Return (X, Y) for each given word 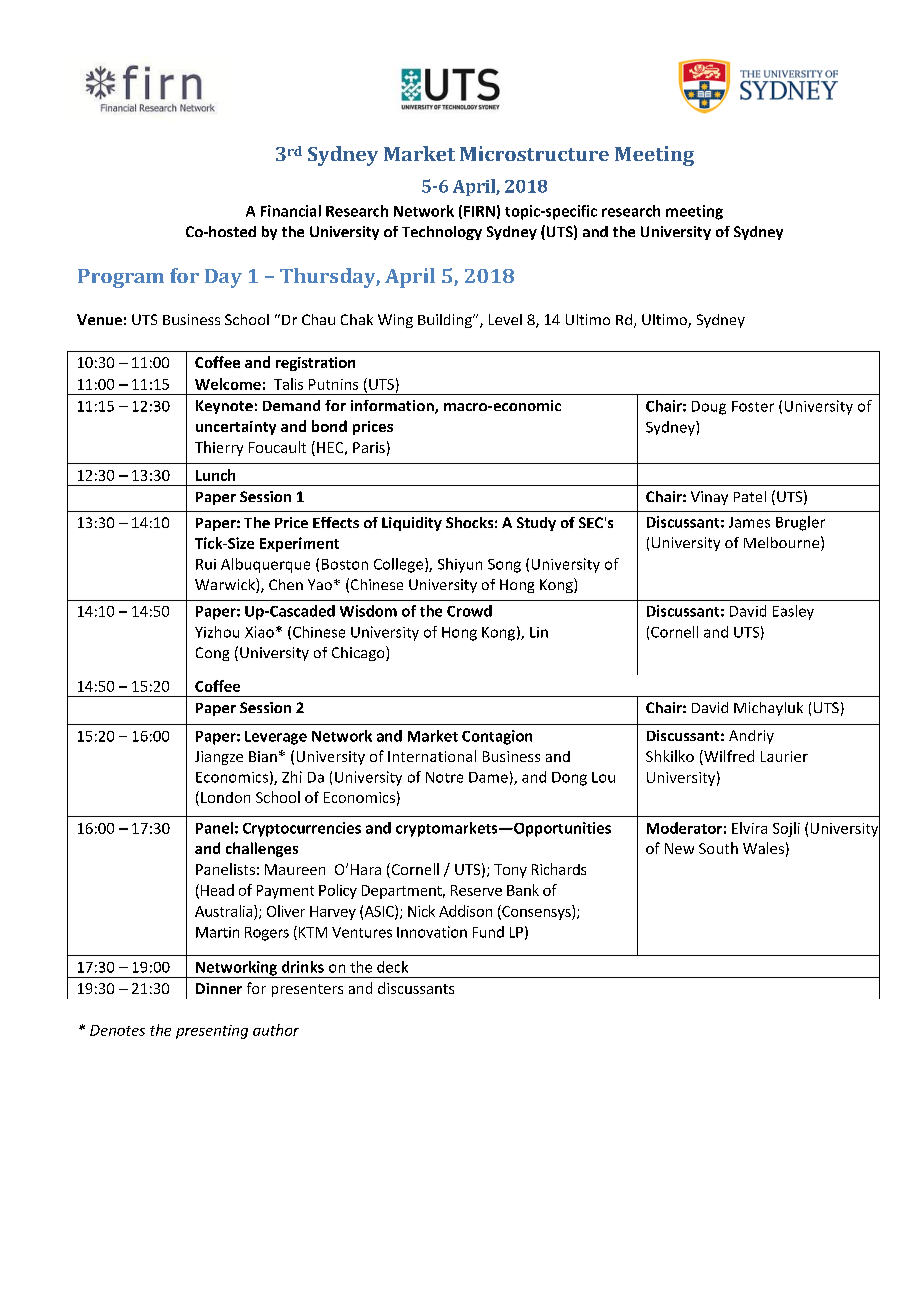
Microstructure (534, 153)
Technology (442, 233)
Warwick (226, 585)
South (718, 848)
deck (392, 967)
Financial (291, 211)
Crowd (469, 611)
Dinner (219, 988)
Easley (793, 612)
